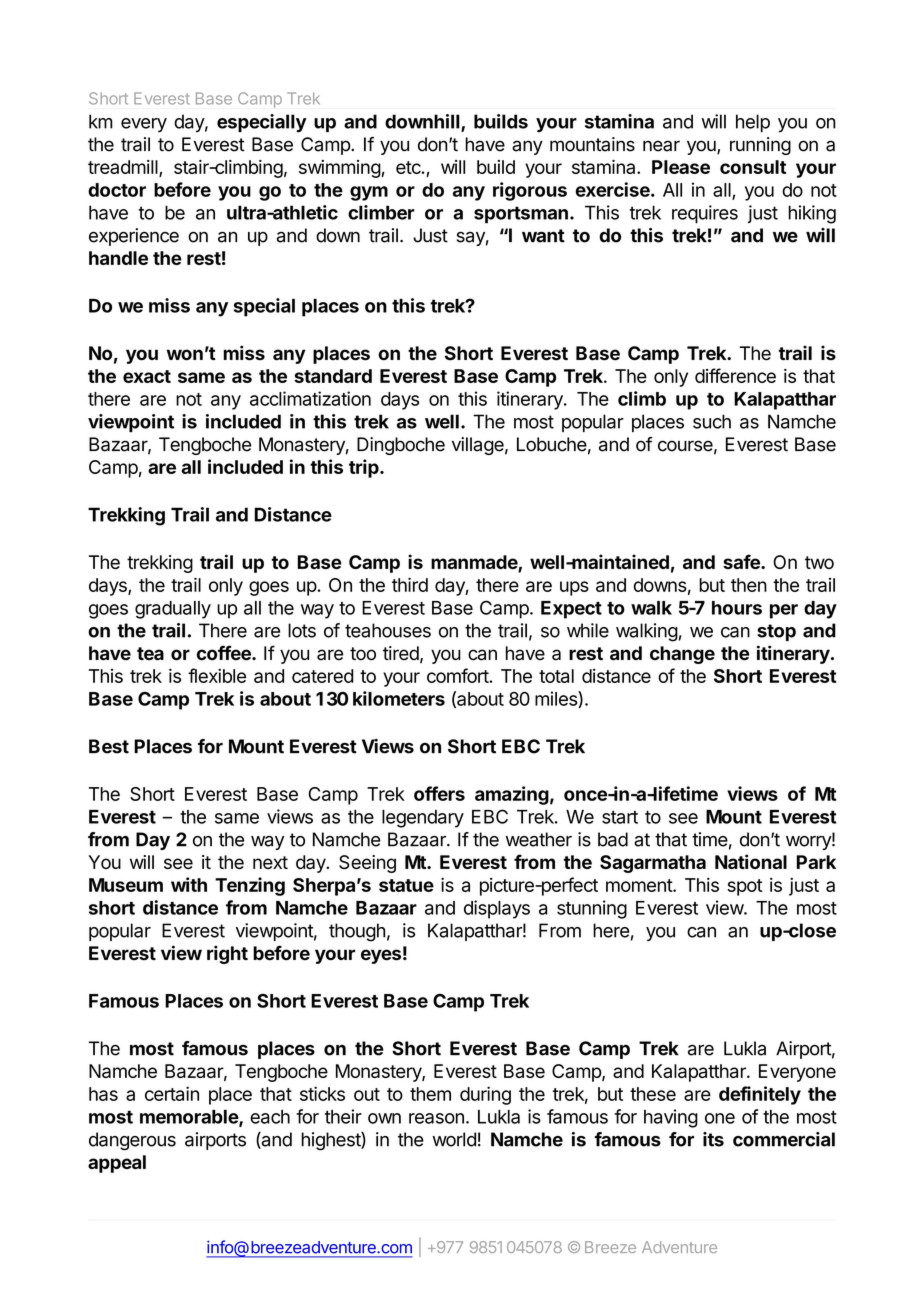 Image resolution: width=924 pixels, height=1308 pixels. What do you see at coordinates (172, 1093) in the screenshot?
I see `certain` at bounding box center [172, 1093].
